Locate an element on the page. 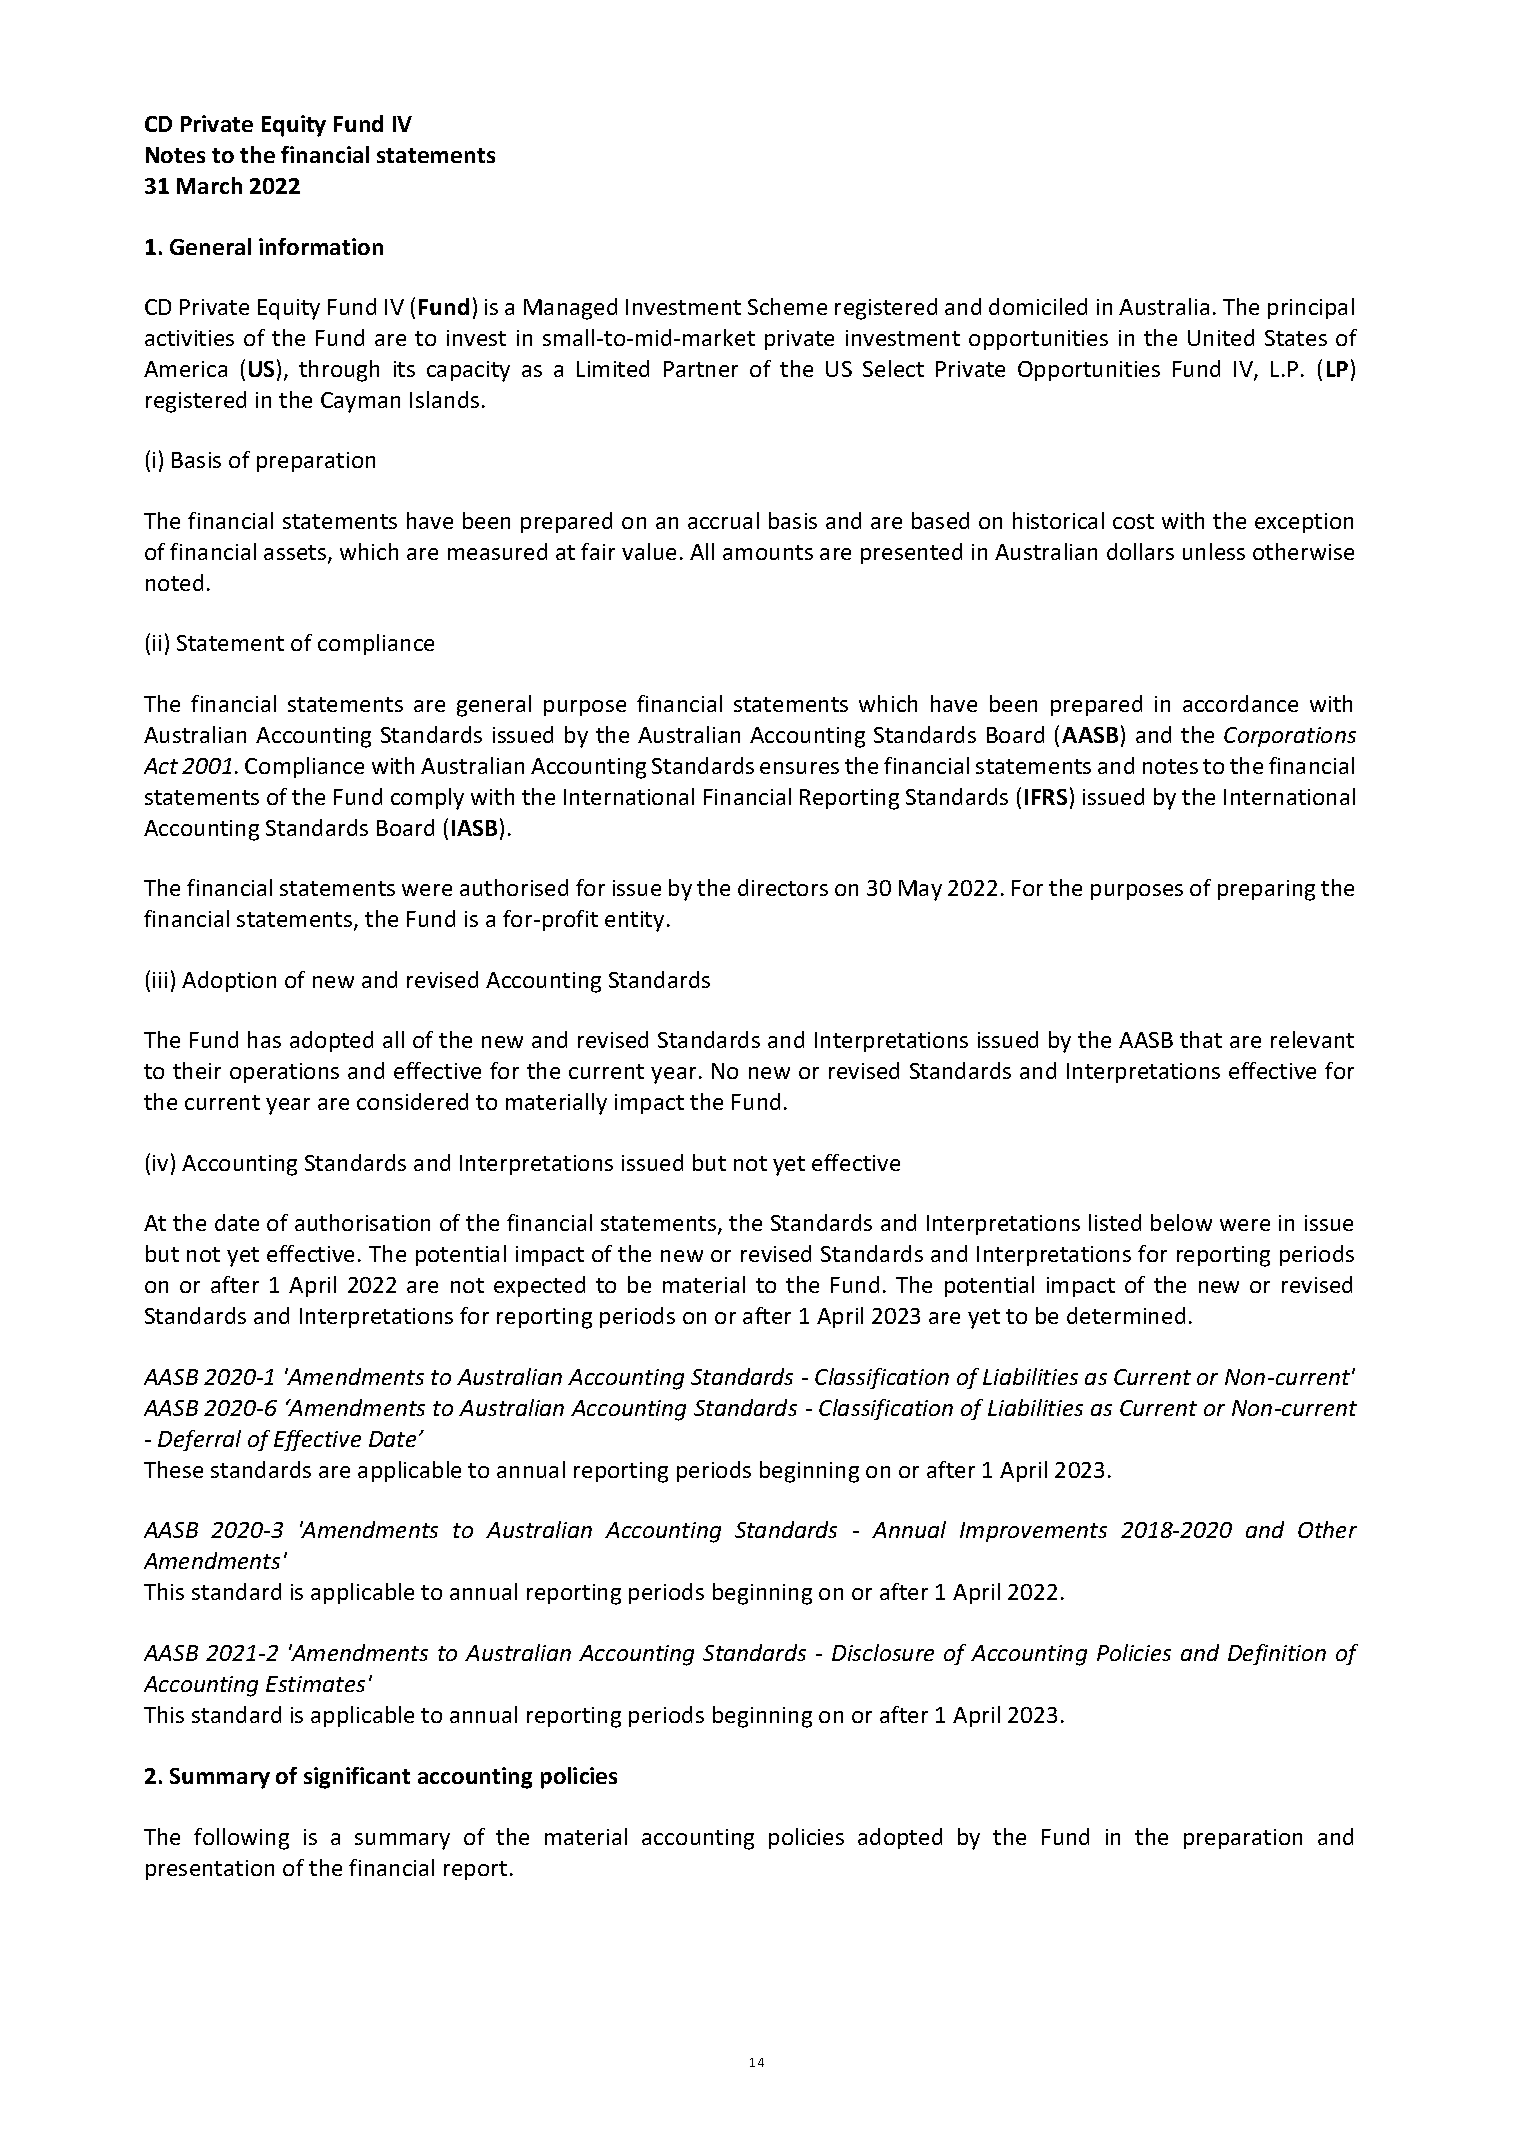 The image size is (1515, 2143). Disclosure is located at coordinates (883, 1652).
